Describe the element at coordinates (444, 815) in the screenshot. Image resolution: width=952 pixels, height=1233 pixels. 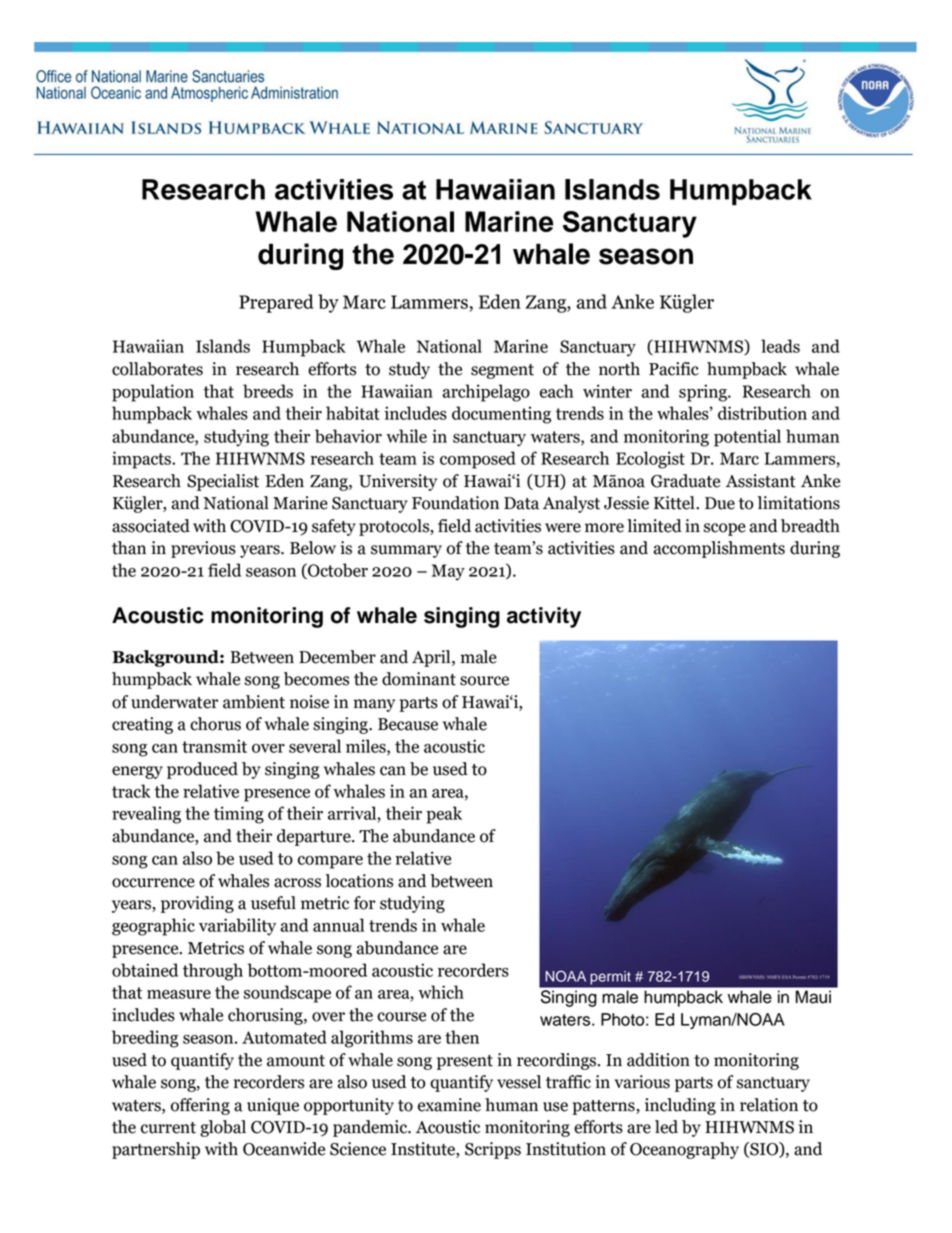
I see `peak` at that location.
